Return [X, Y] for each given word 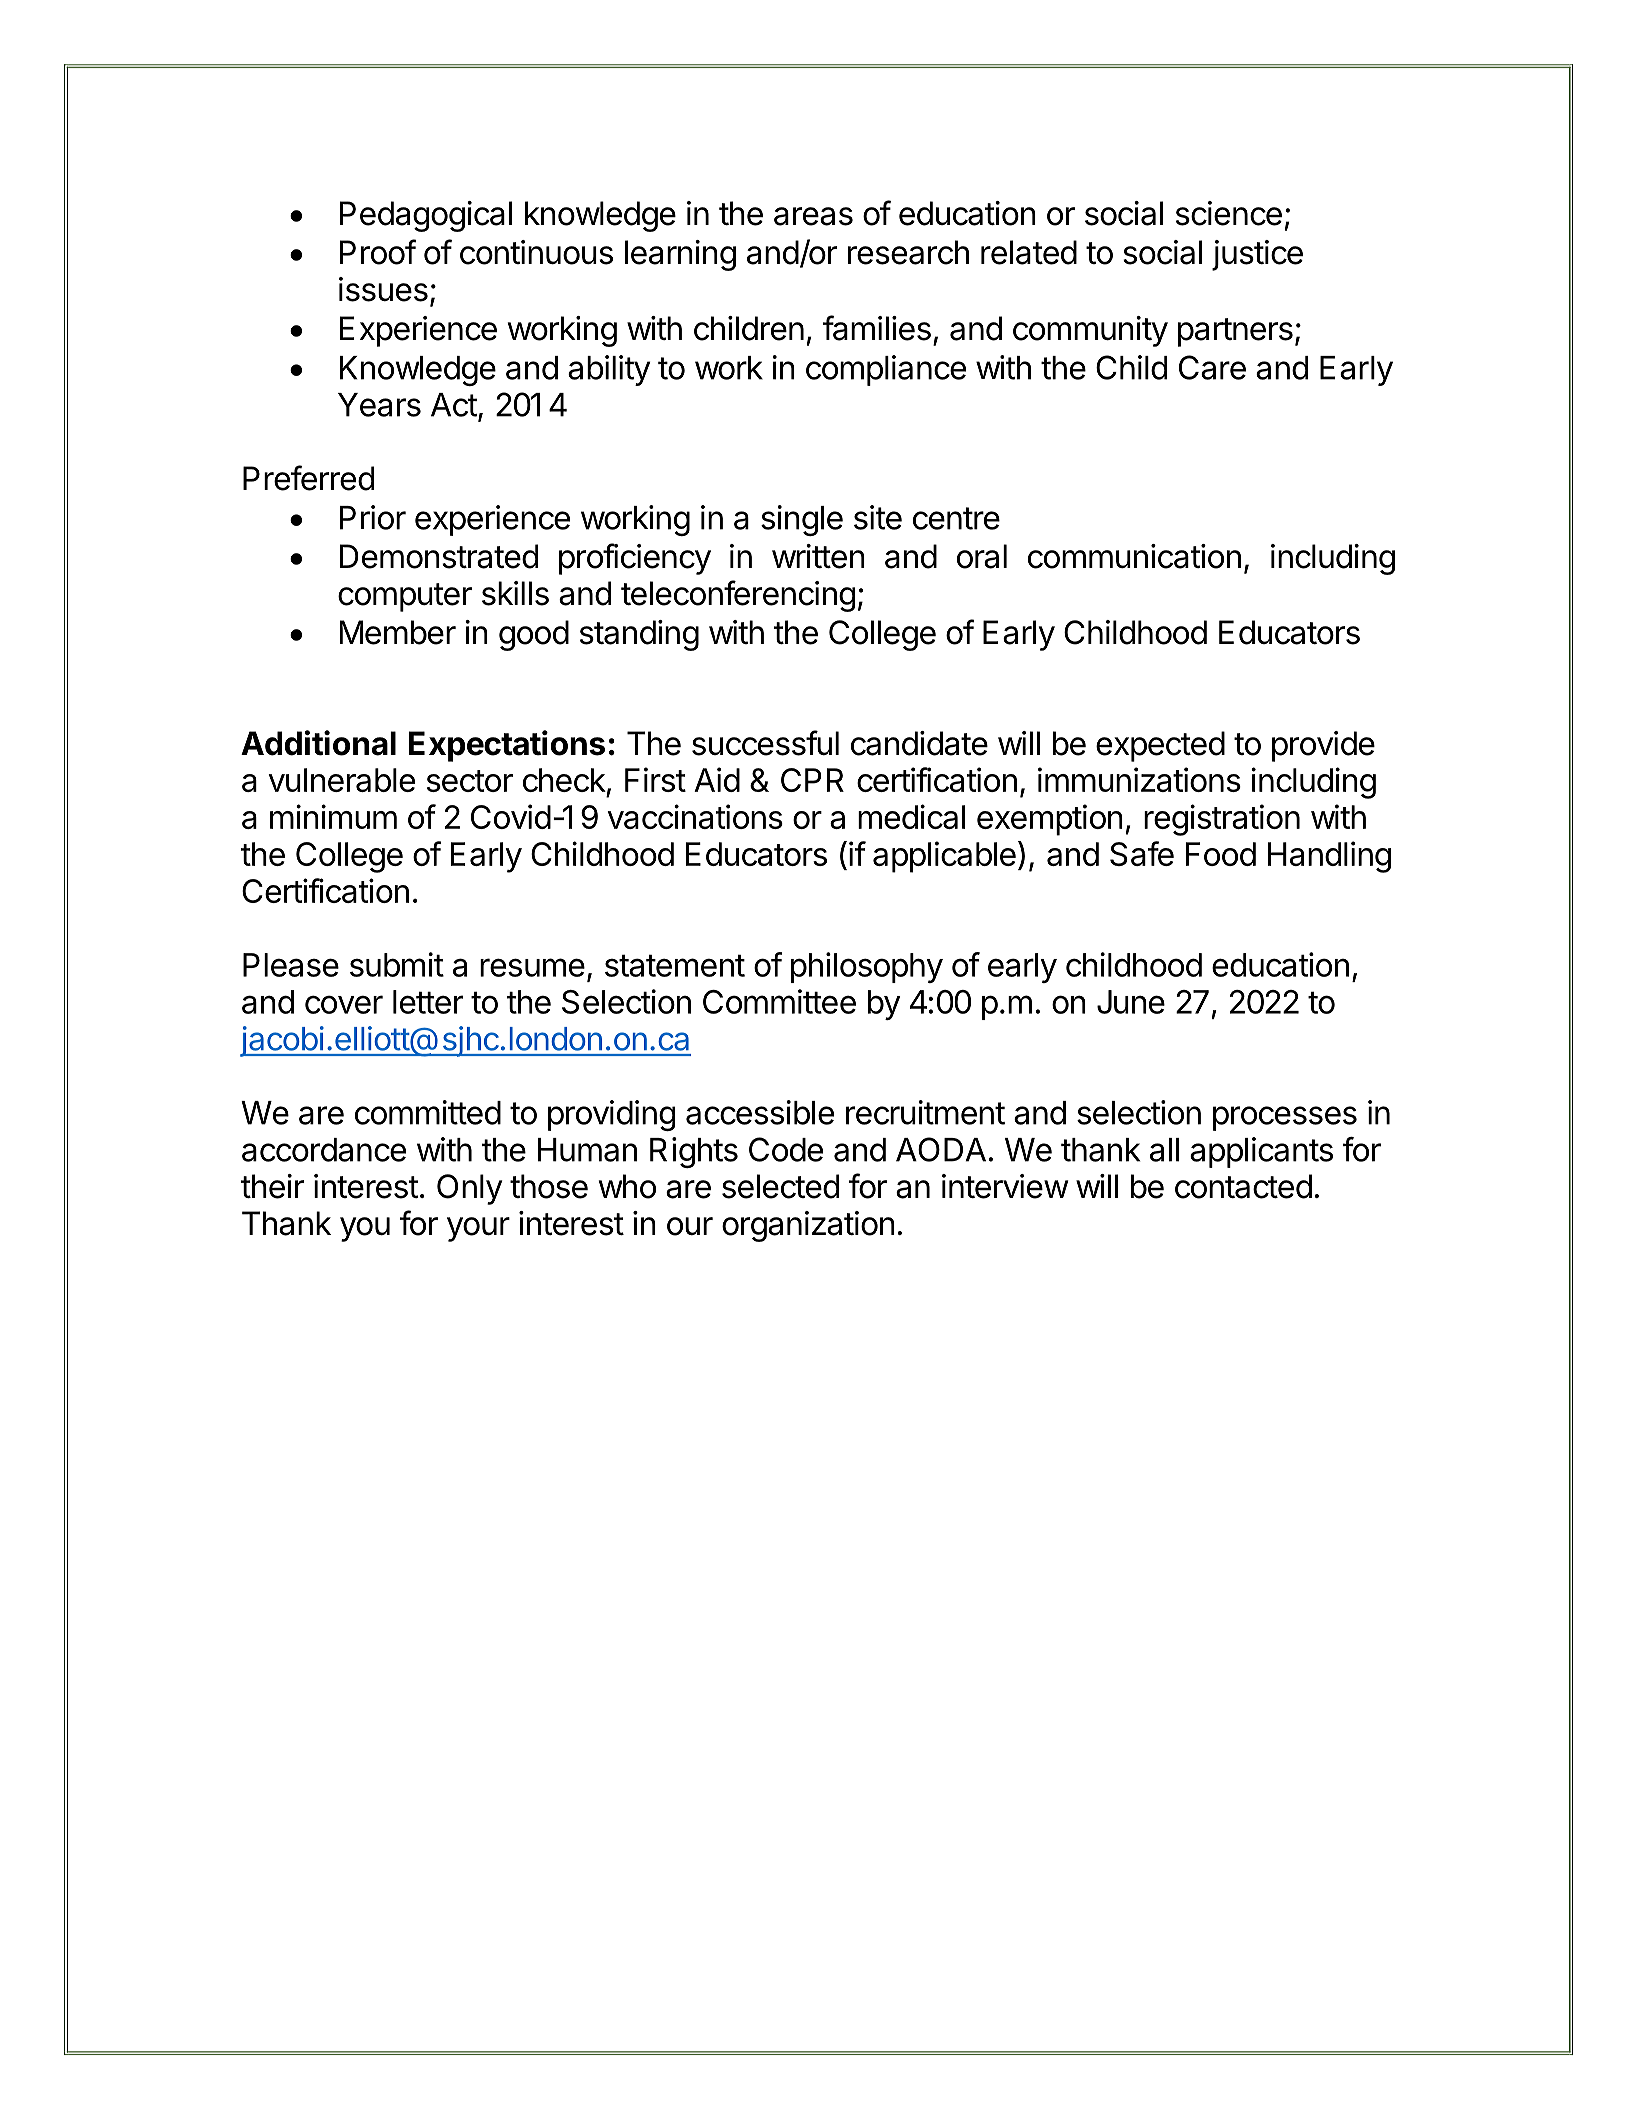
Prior [373, 517]
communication [1134, 556]
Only [469, 1189]
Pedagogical [426, 216]
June [1131, 1002]
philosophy [867, 967]
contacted [1243, 1186]
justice [1257, 255]
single [802, 520]
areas [813, 216]
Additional [318, 743]
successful [765, 743]
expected [1160, 746]
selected [780, 1186]
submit [397, 964]
